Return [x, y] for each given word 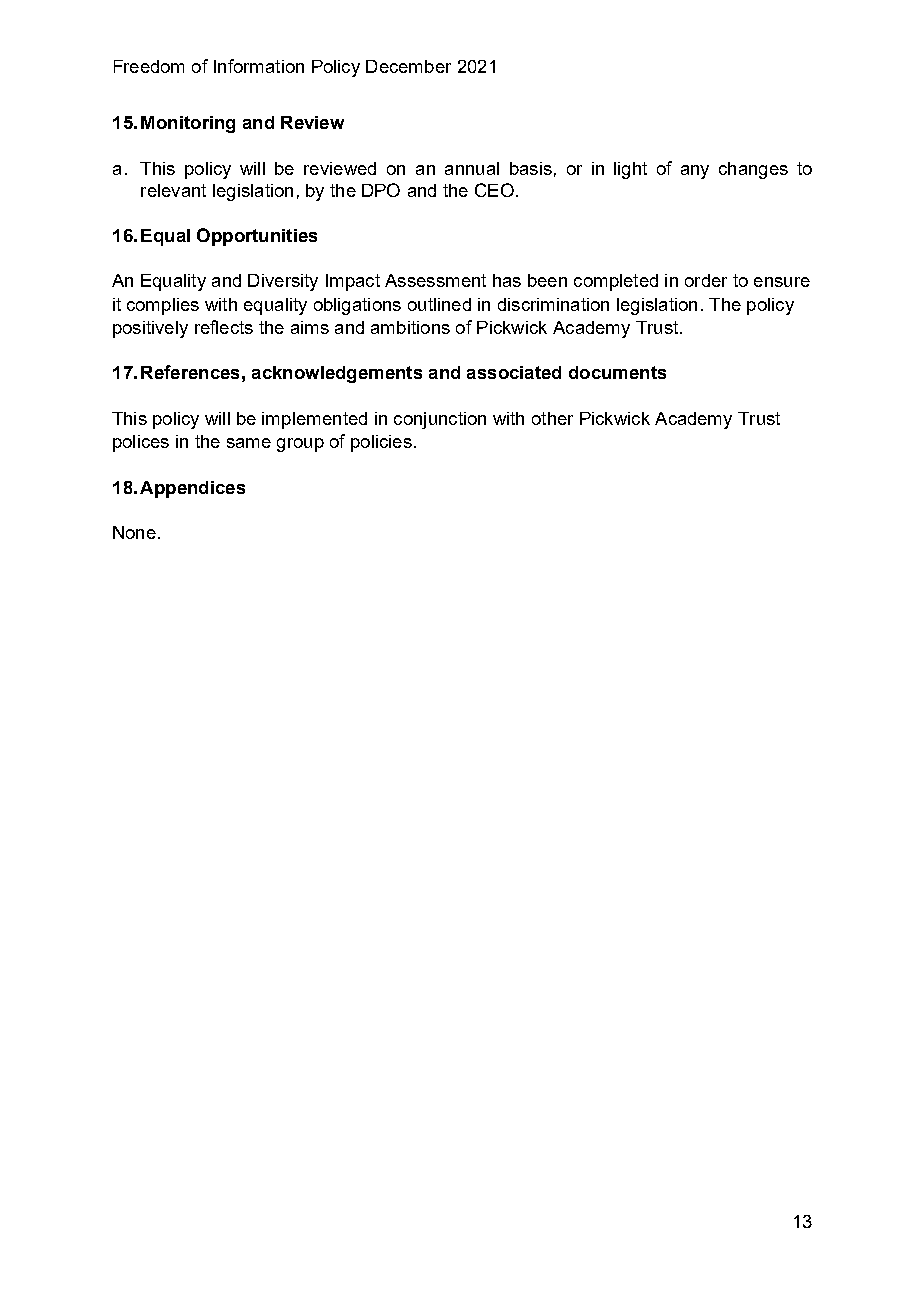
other [552, 418]
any [695, 172]
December [408, 66]
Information [259, 66]
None [134, 532]
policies [381, 443]
